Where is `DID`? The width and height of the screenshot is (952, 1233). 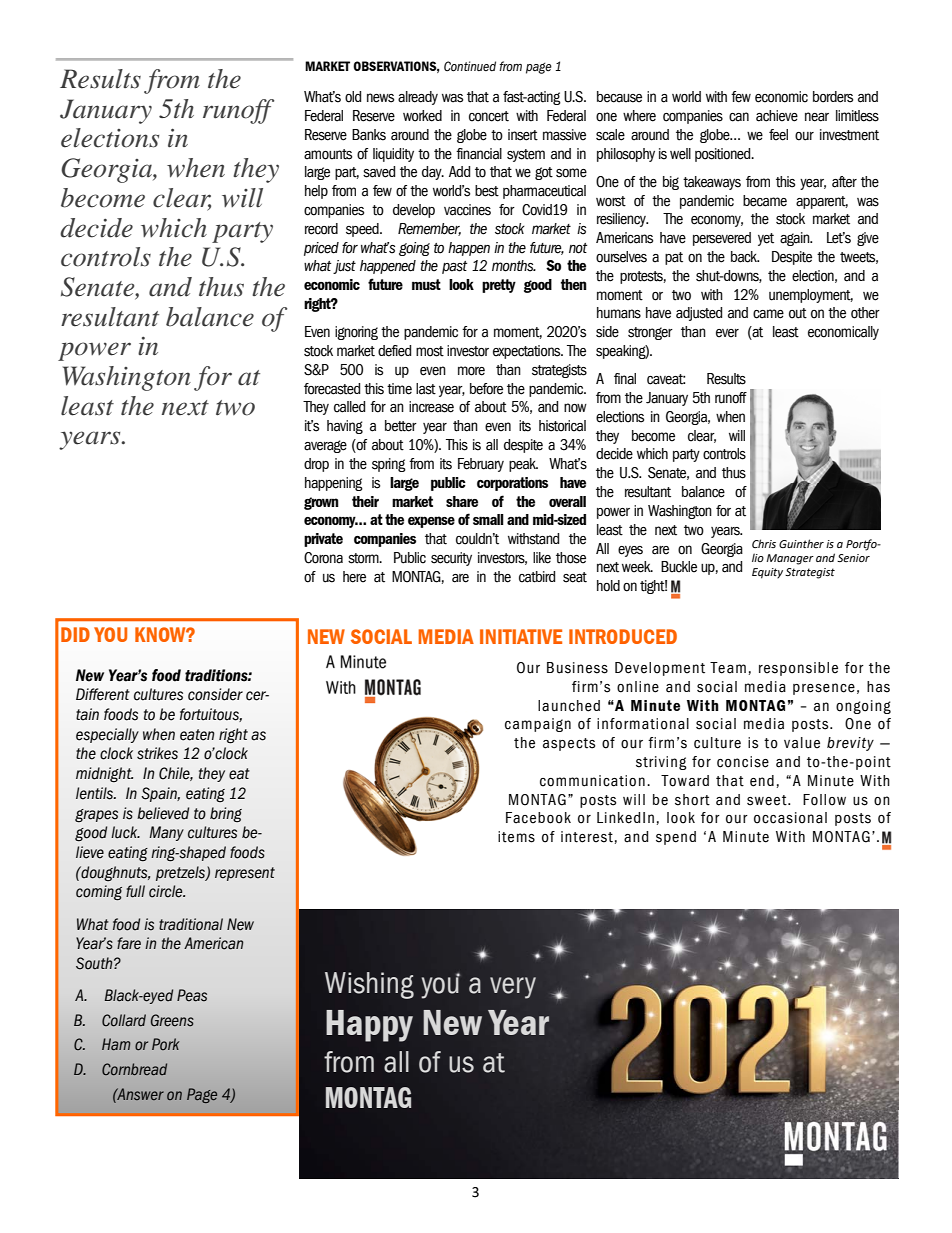
DID is located at coordinates (75, 634).
